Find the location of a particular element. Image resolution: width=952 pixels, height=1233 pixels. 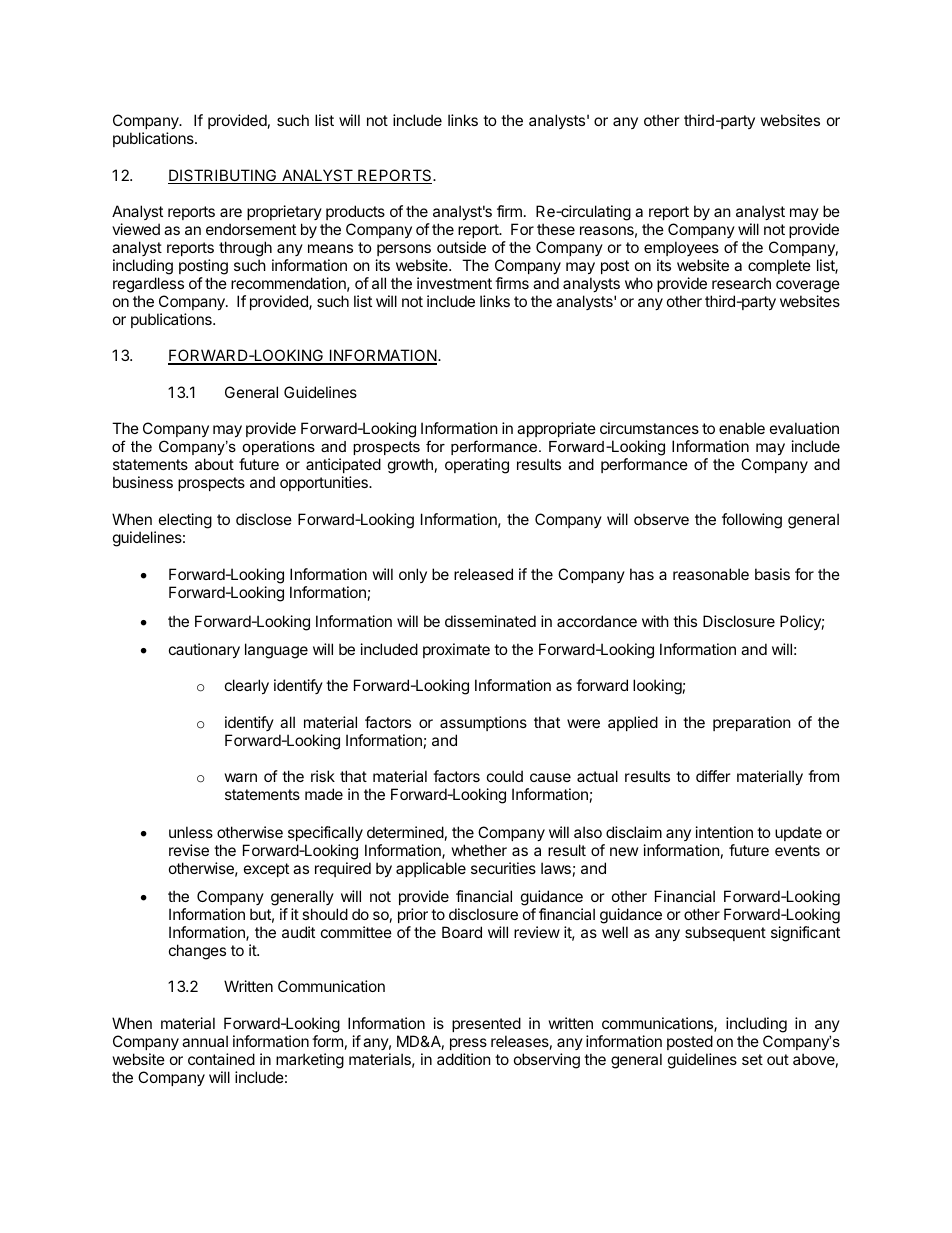

disseminated is located at coordinates (490, 621).
